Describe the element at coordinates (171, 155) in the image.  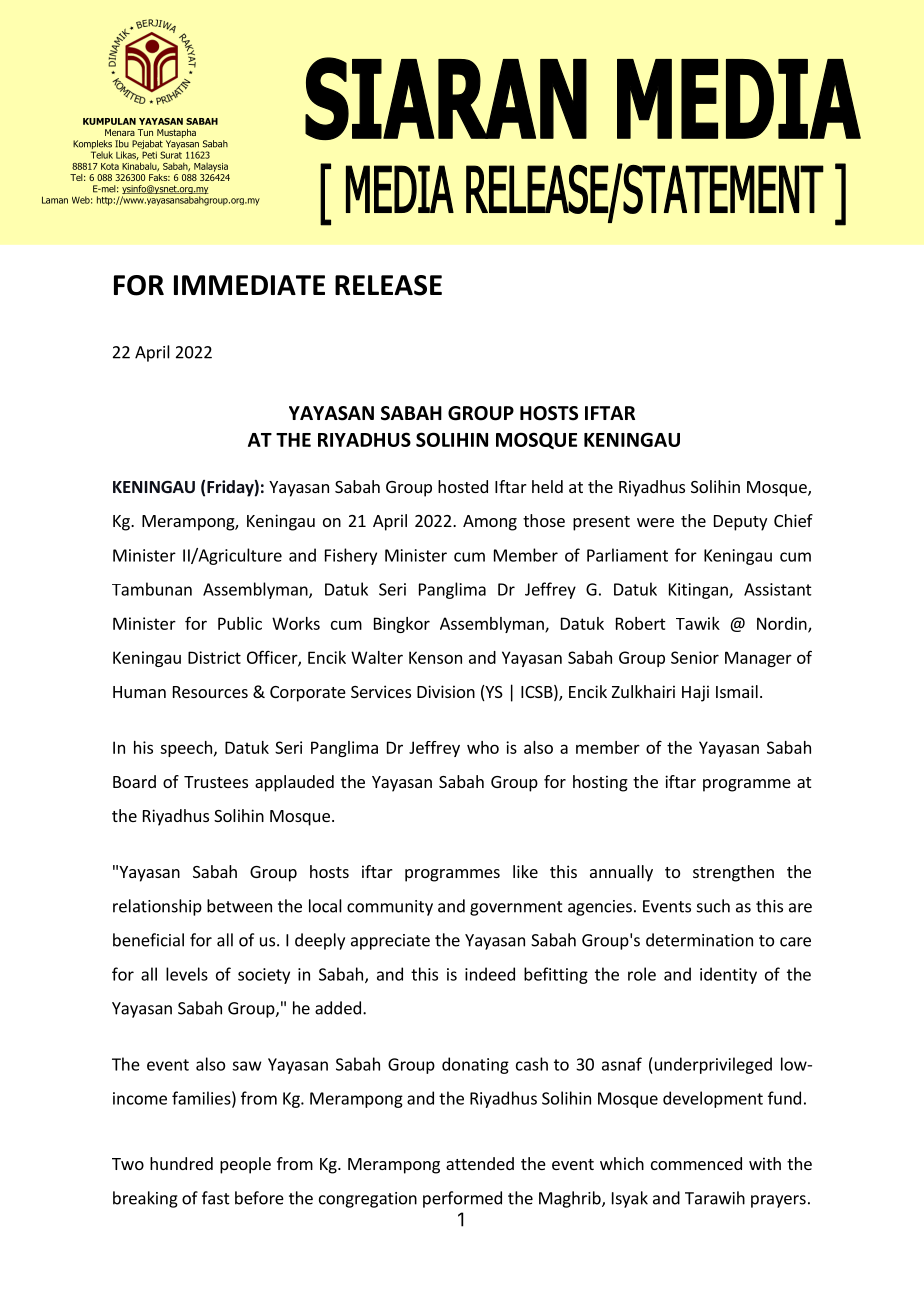
I see `Surat` at that location.
